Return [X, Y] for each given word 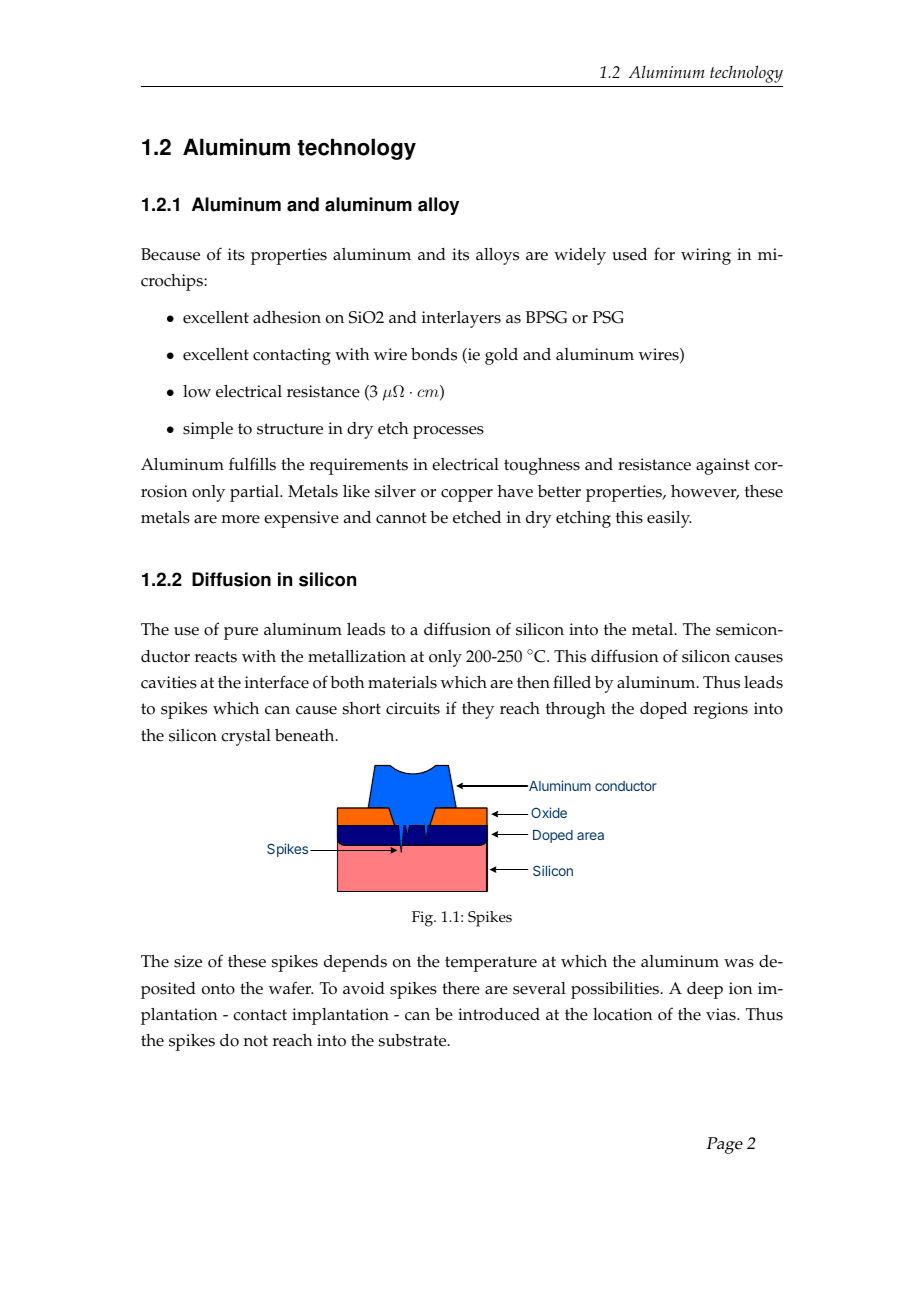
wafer [291, 988]
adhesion [287, 317]
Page [724, 1145]
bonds [434, 354]
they [478, 710]
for [664, 254]
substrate [414, 1040]
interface [277, 682]
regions [721, 710]
